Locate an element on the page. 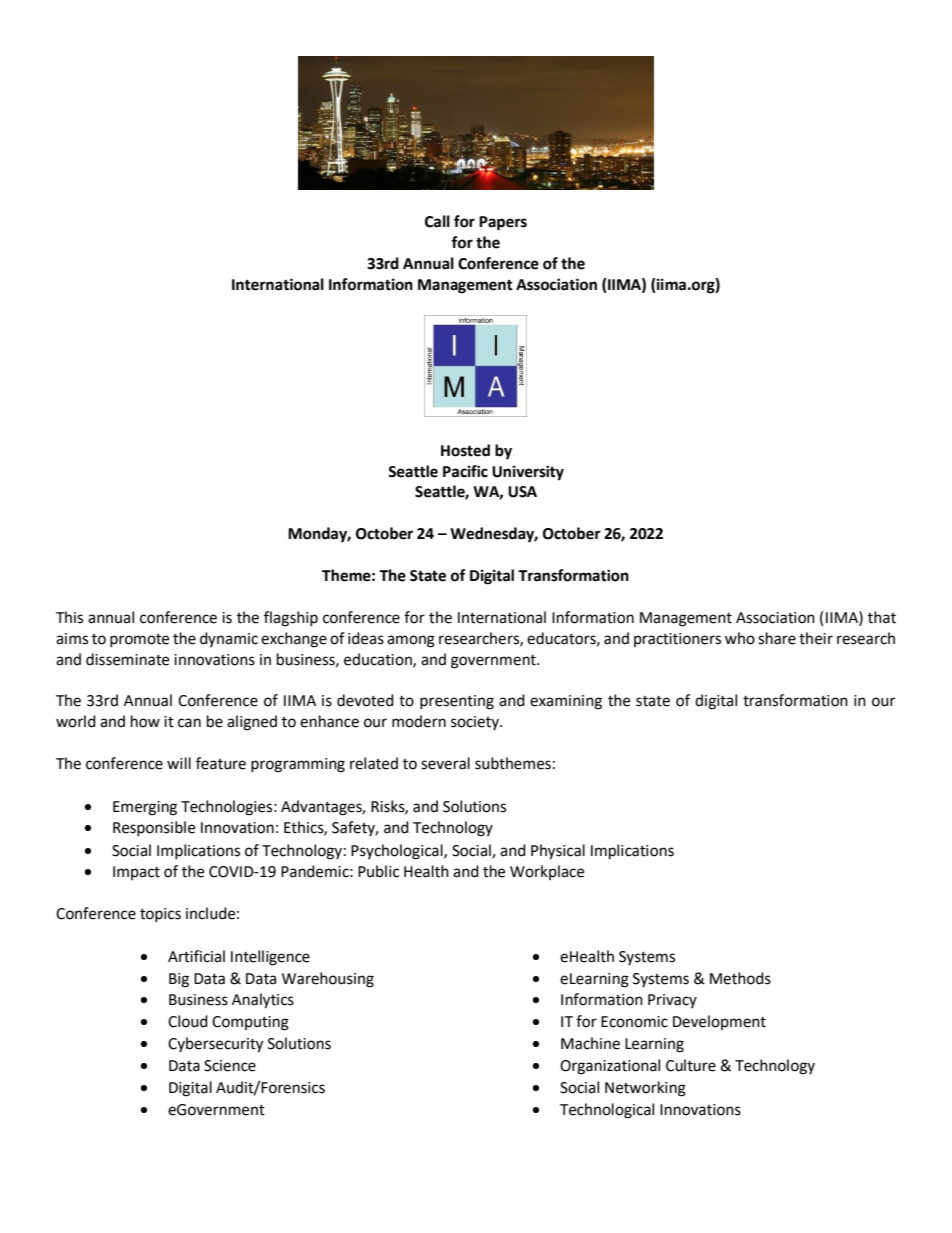  Impact is located at coordinates (136, 873).
